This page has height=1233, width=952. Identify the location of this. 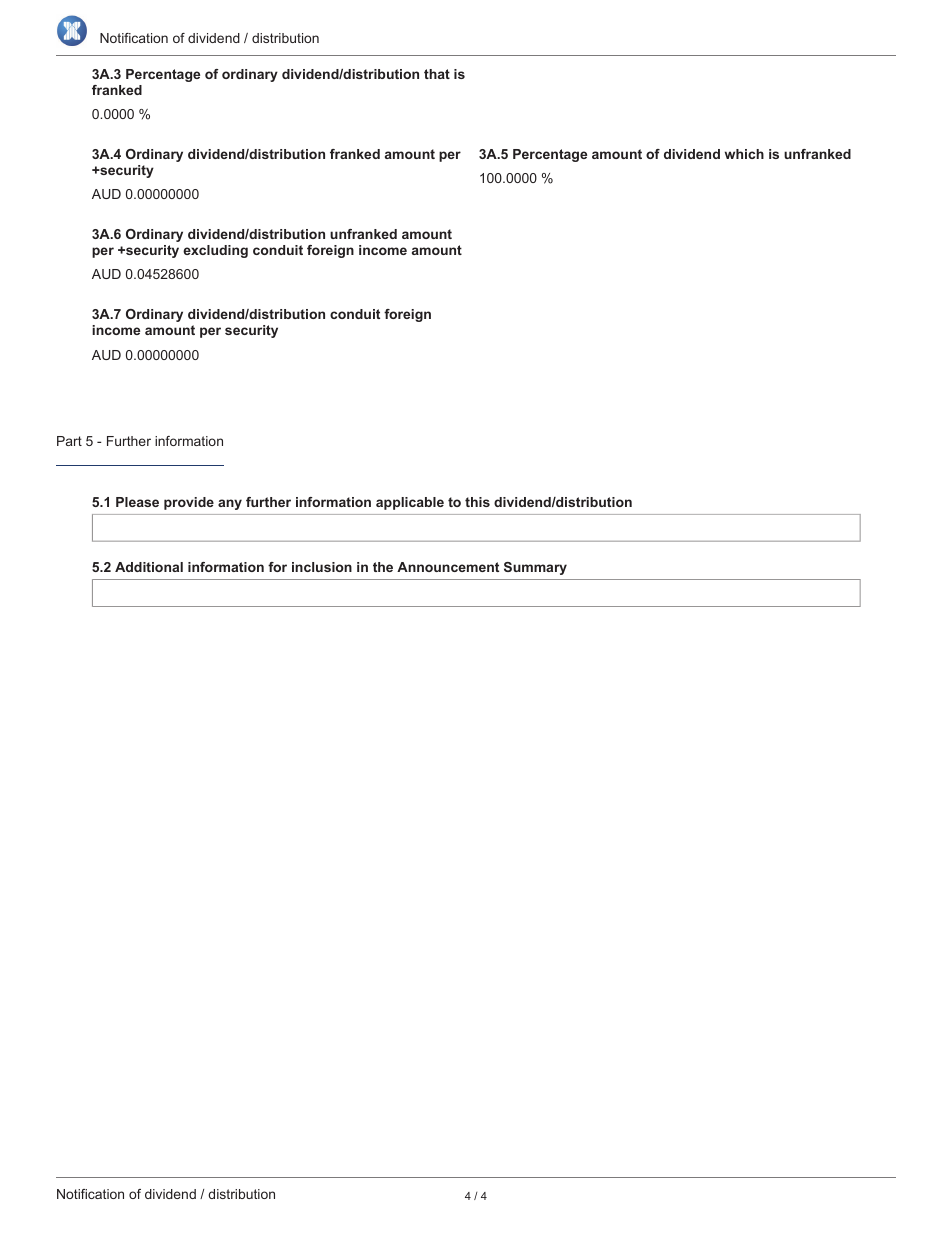
(477, 502).
